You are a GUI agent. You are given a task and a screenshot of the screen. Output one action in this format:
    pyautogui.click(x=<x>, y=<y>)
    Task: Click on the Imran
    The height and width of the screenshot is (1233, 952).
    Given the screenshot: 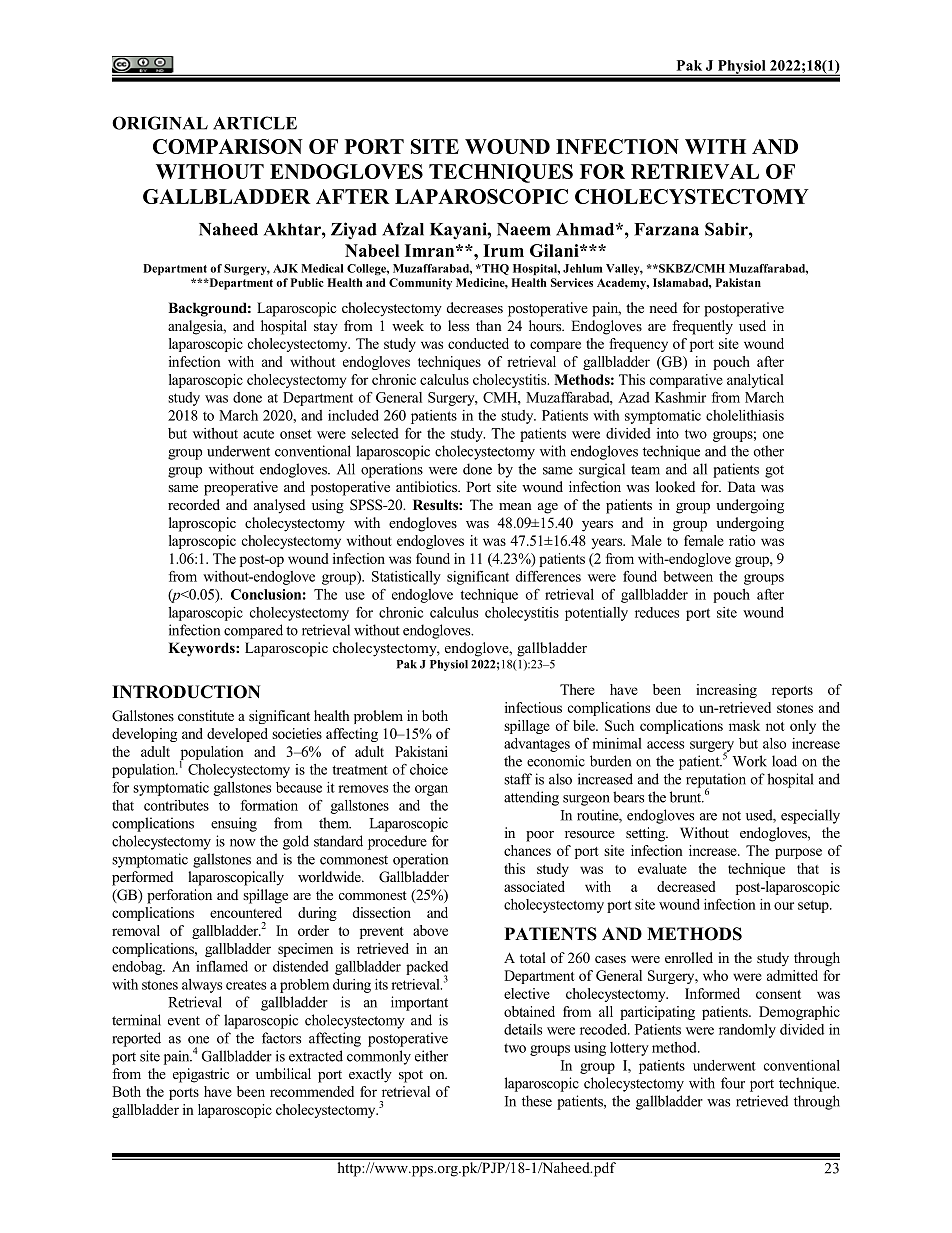 What is the action you would take?
    pyautogui.click(x=431, y=250)
